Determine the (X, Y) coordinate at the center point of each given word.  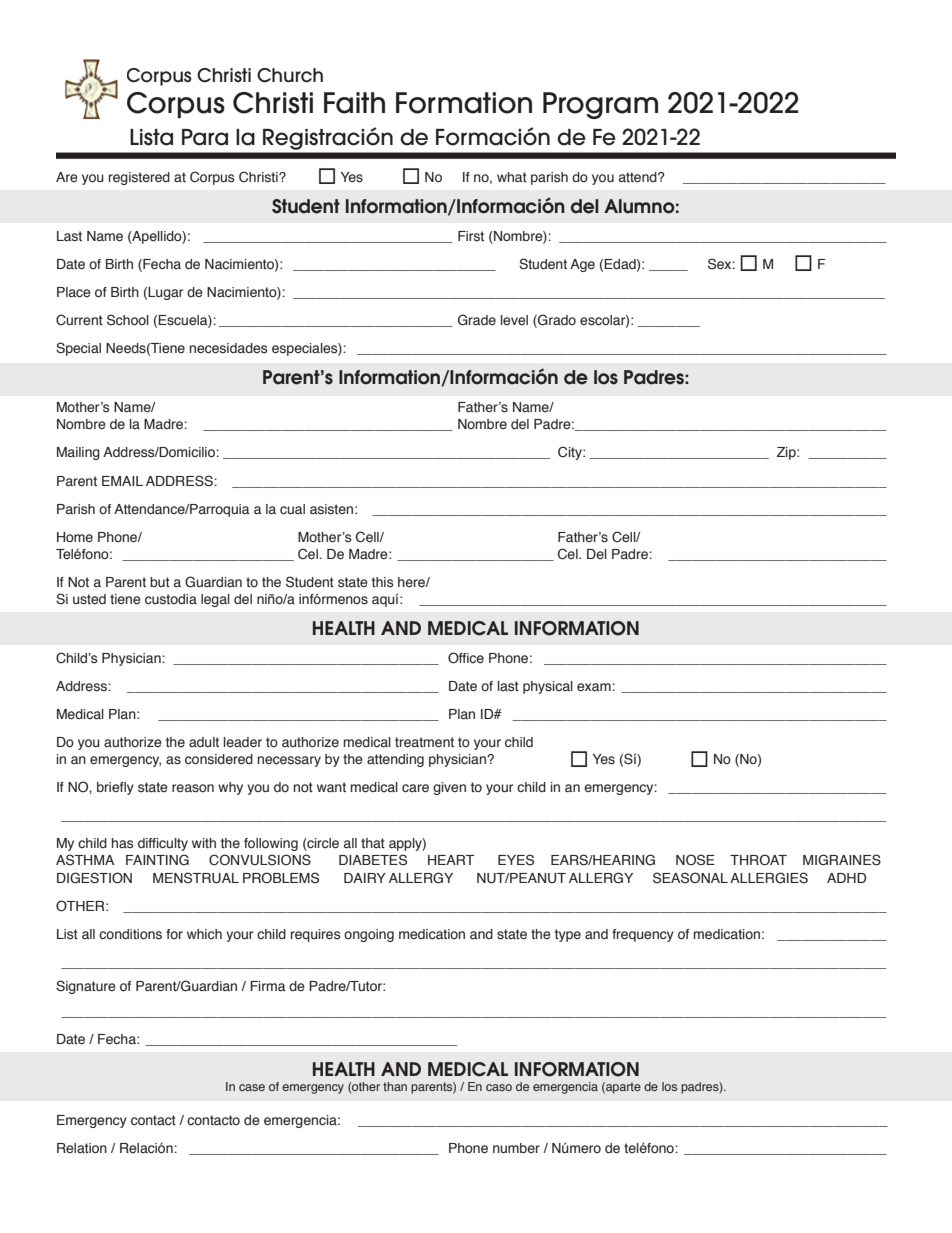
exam (595, 687)
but (160, 582)
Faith (354, 103)
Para (205, 137)
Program (600, 105)
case (252, 1087)
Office (466, 658)
